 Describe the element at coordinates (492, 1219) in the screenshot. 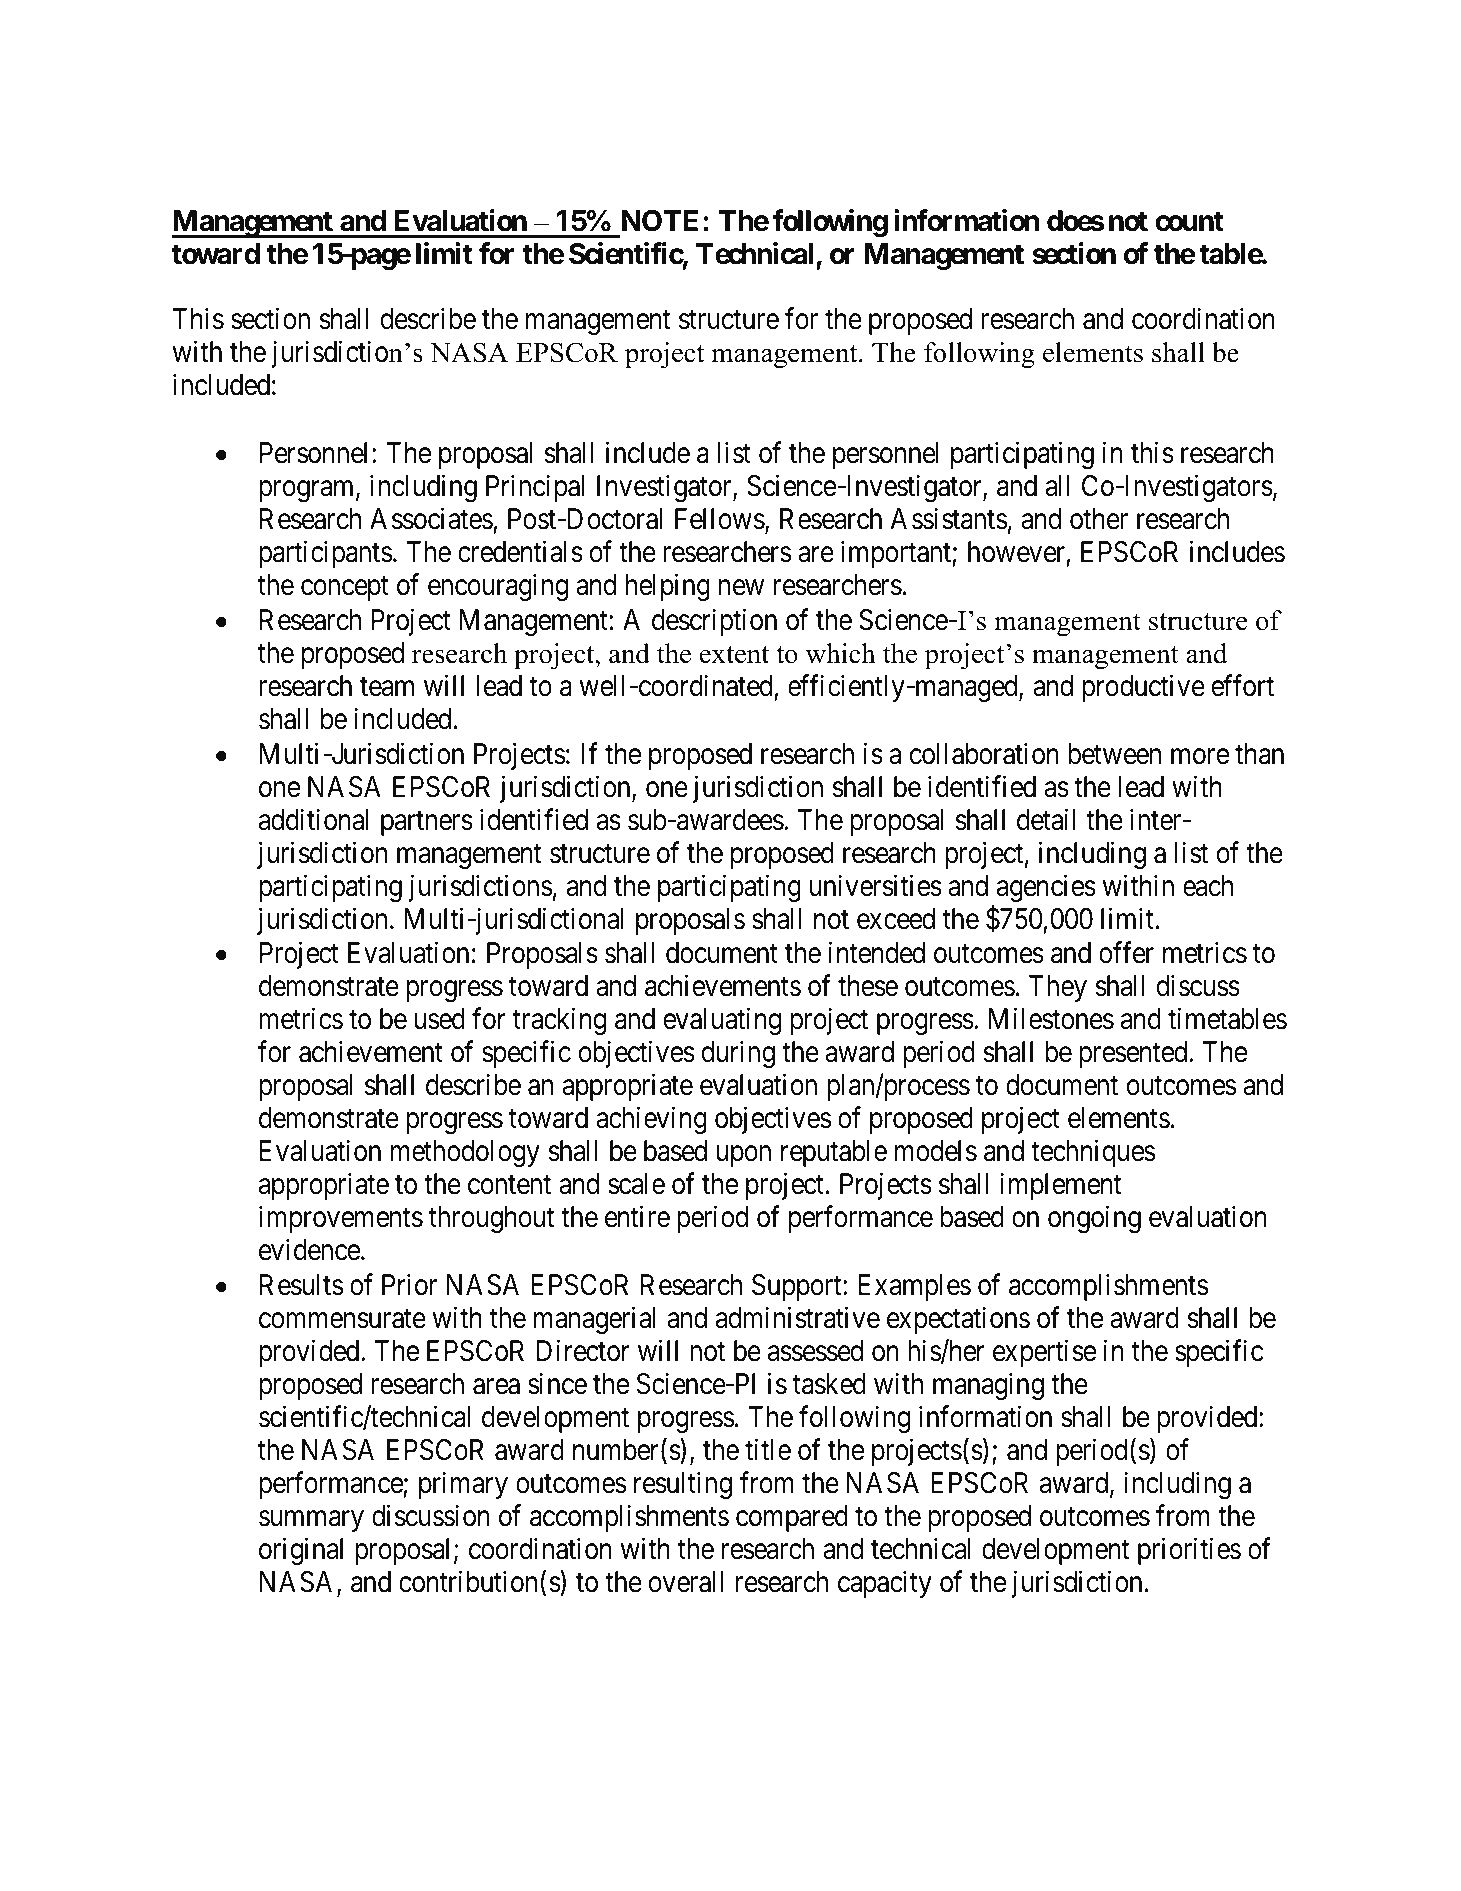

I see `throughout` at that location.
